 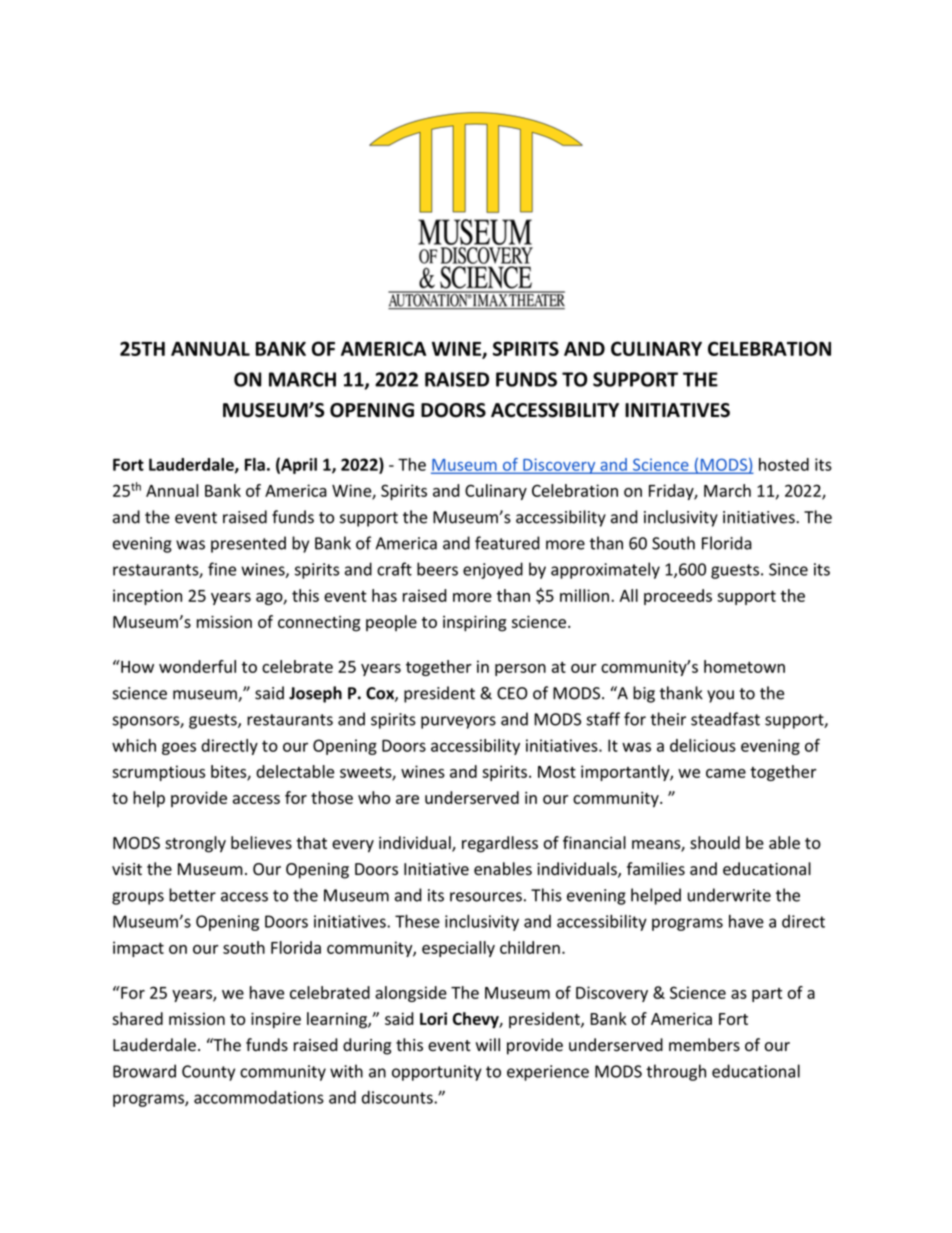 I want to click on Fla, so click(x=255, y=464).
